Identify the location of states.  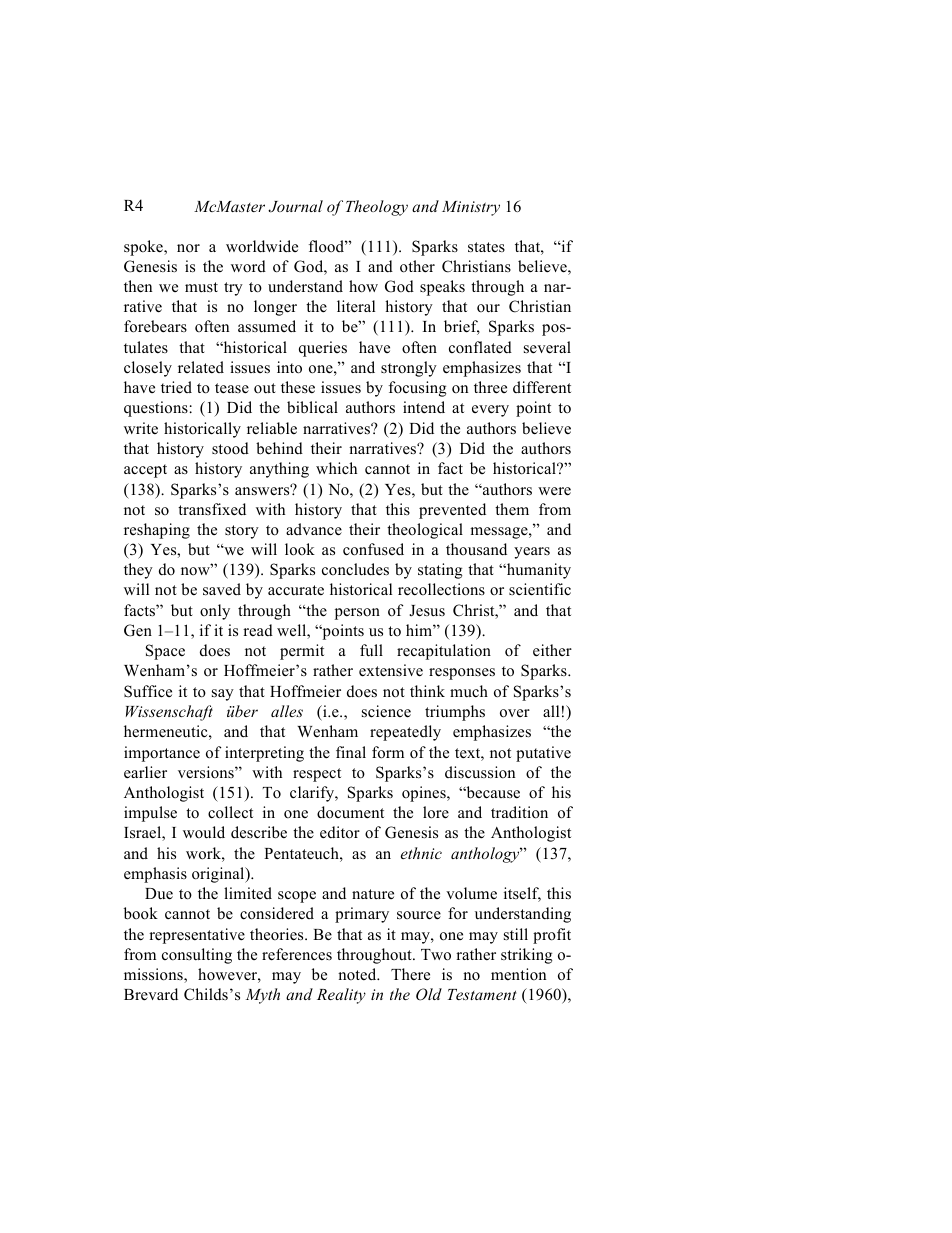
(486, 247).
